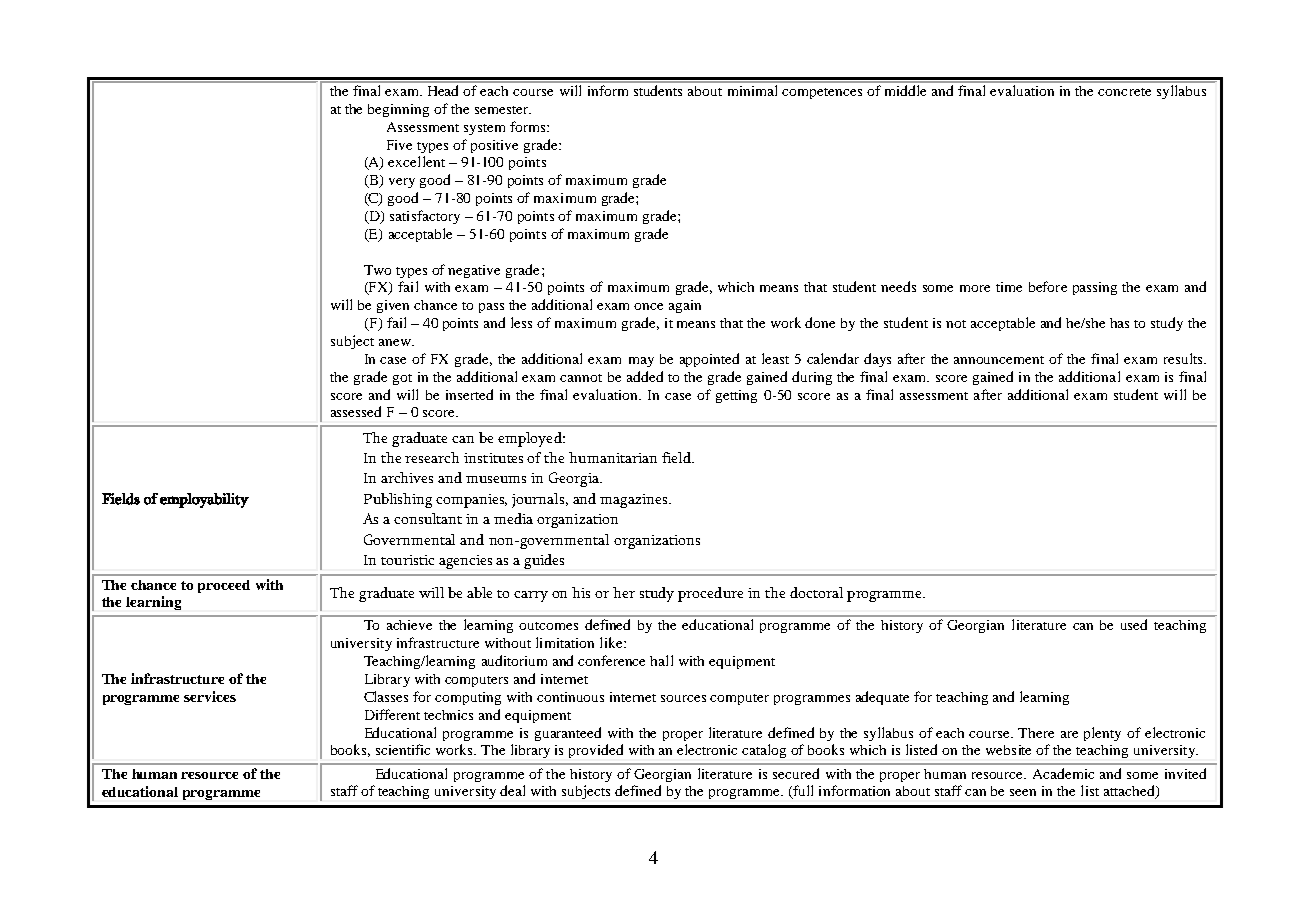 This screenshot has height=924, width=1308. What do you see at coordinates (752, 90) in the screenshot?
I see `minimal` at bounding box center [752, 90].
